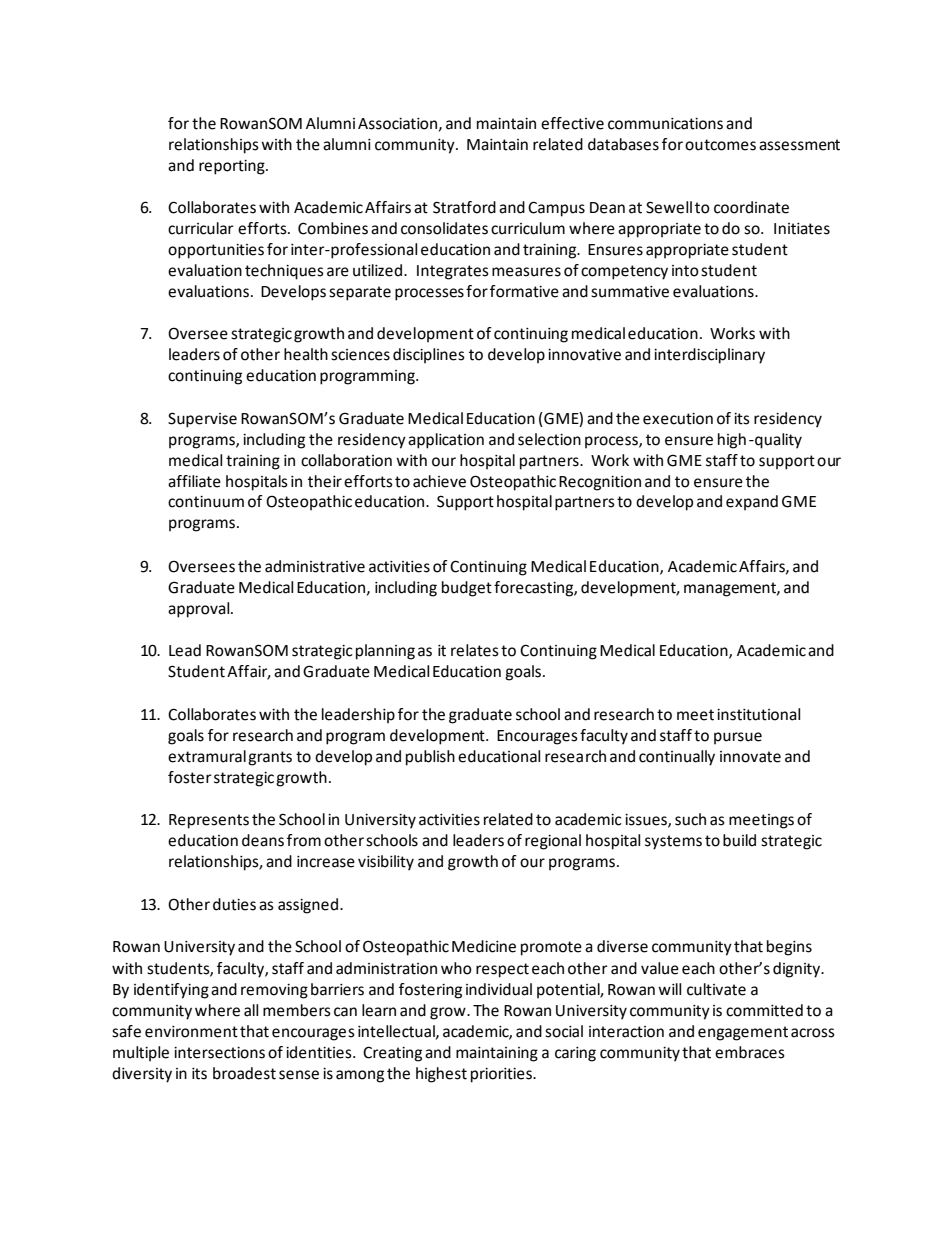 Image resolution: width=952 pixels, height=1233 pixels. What do you see at coordinates (464, 207) in the image?
I see `Stratford` at bounding box center [464, 207].
